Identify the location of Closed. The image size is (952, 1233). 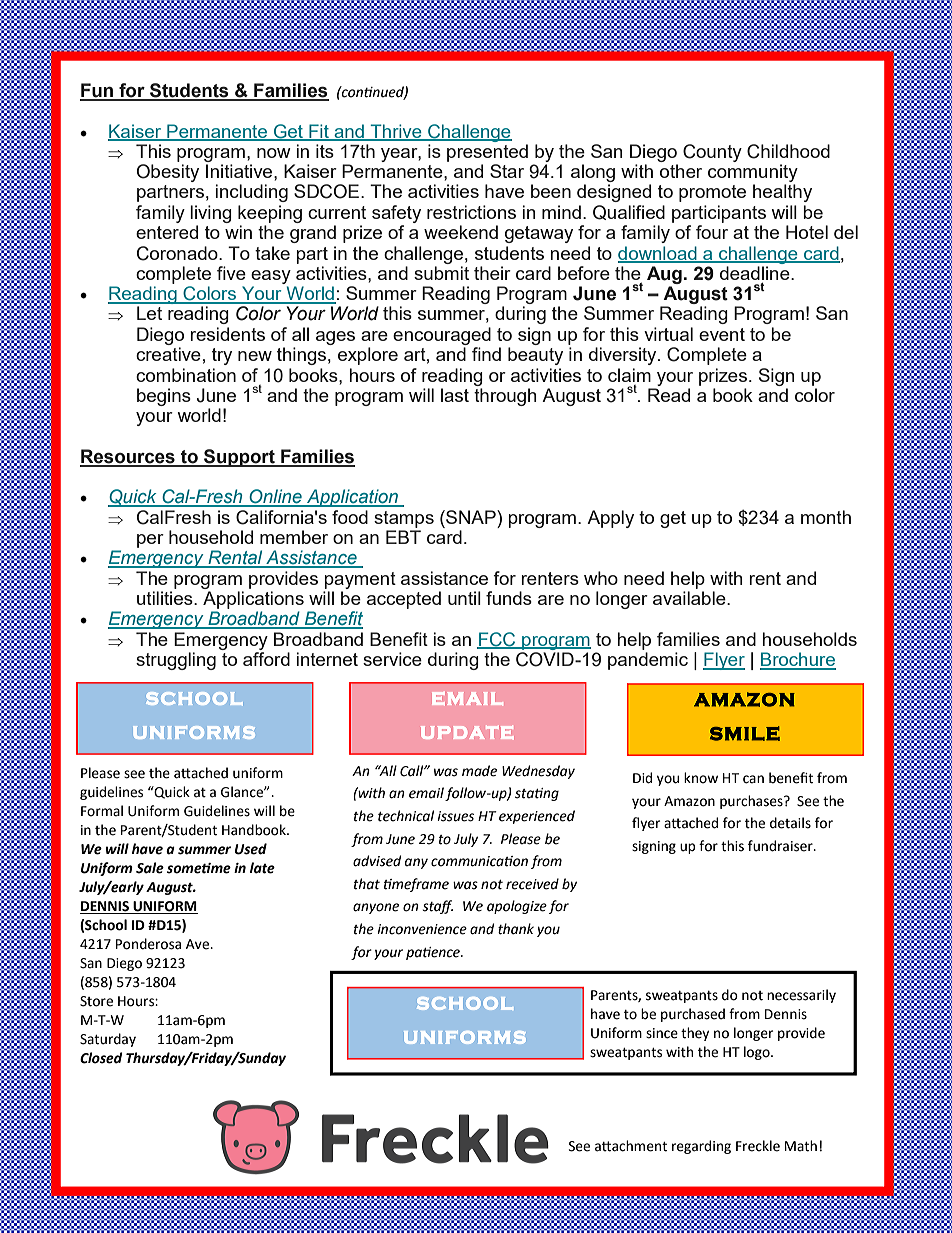
(101, 1058).
